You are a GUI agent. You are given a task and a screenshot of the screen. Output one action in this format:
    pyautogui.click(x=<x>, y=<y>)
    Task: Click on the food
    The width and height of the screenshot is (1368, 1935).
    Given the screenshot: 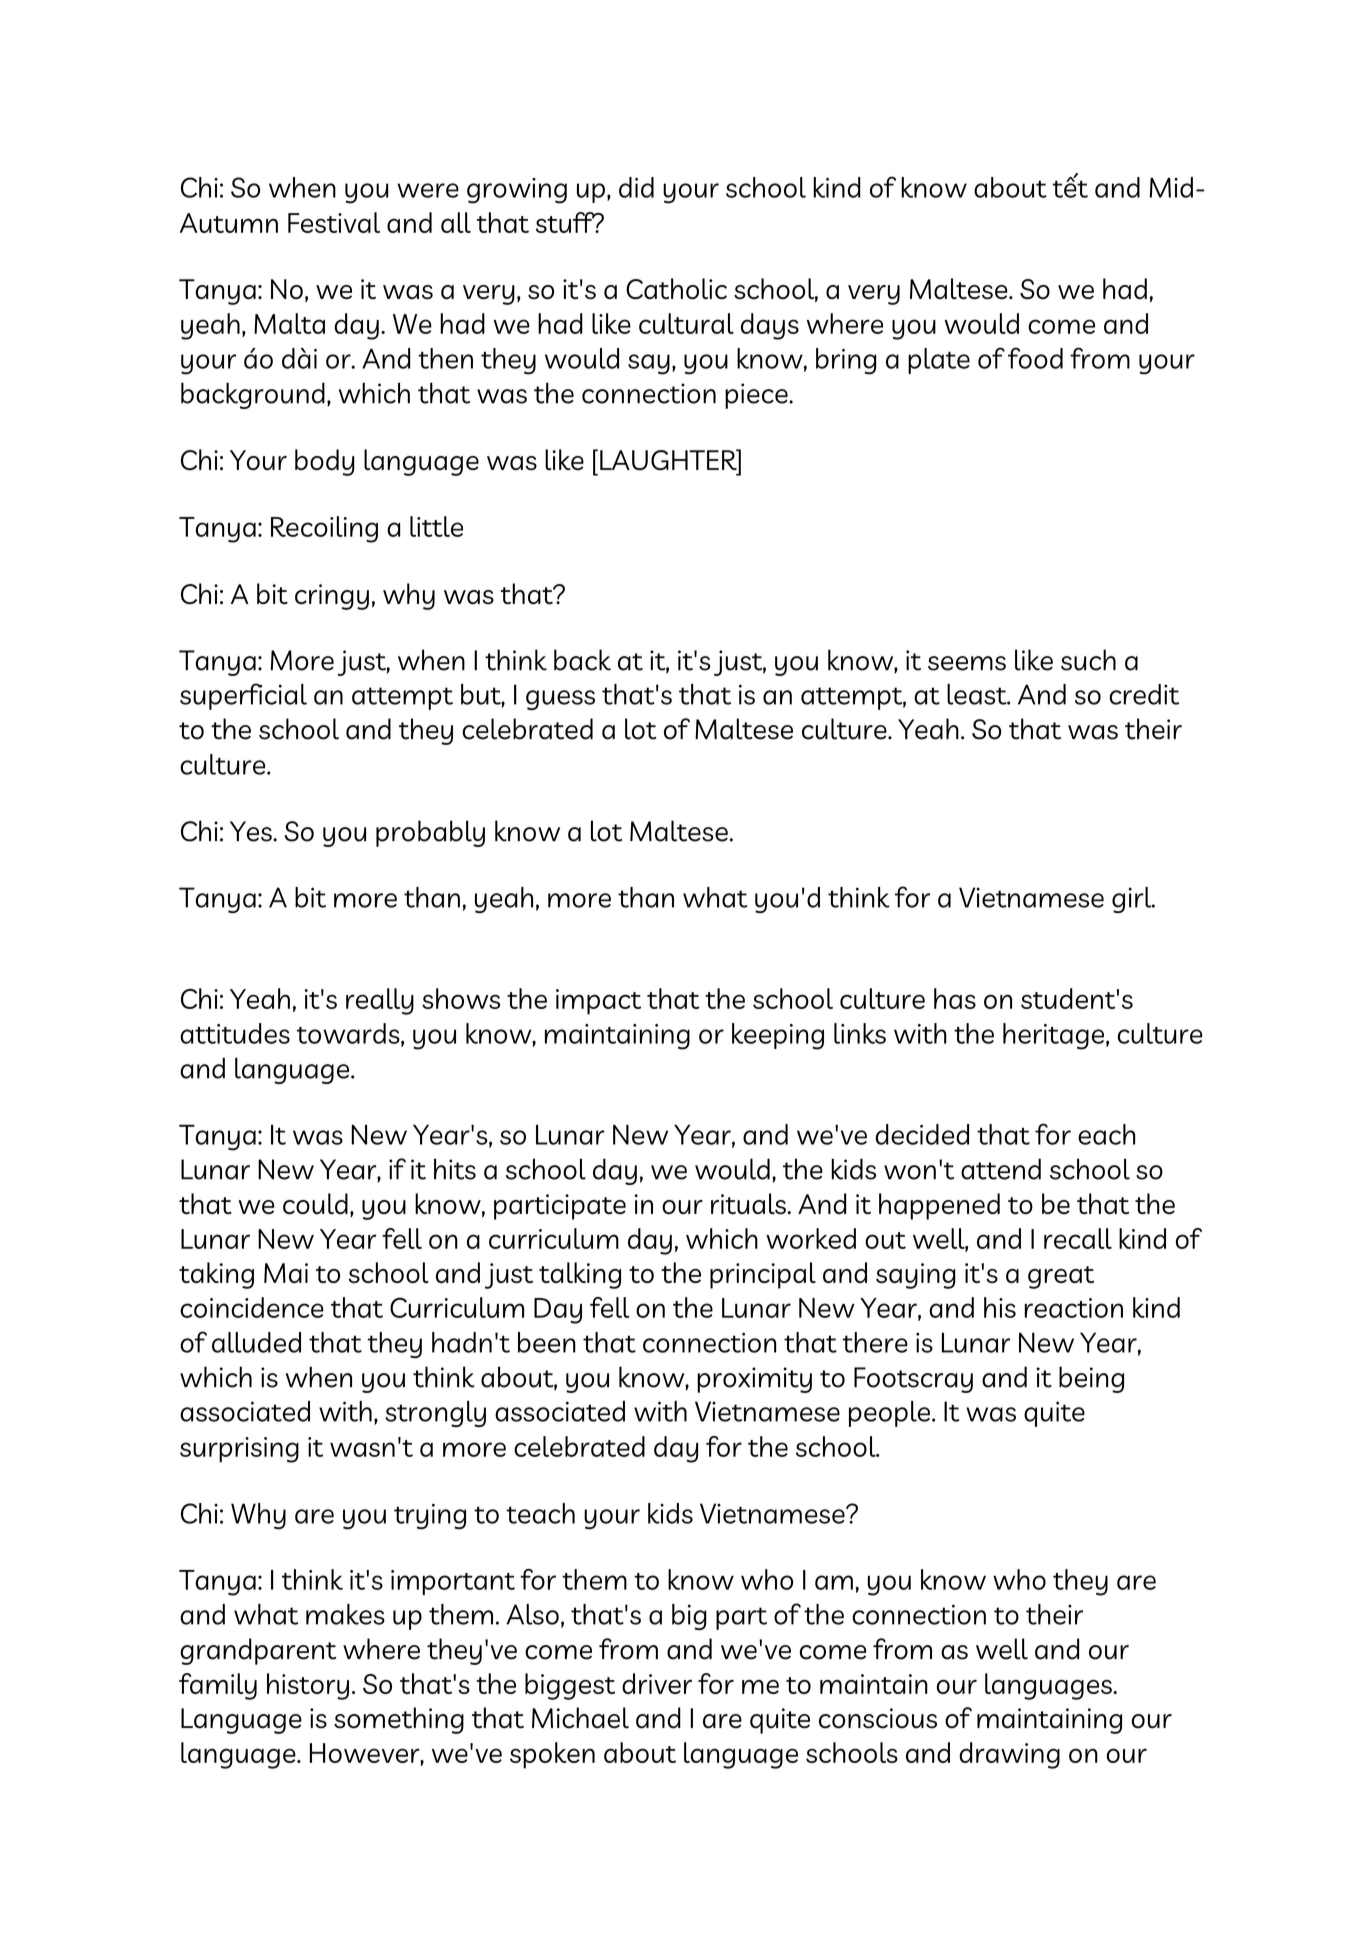 What is the action you would take?
    pyautogui.click(x=1035, y=358)
